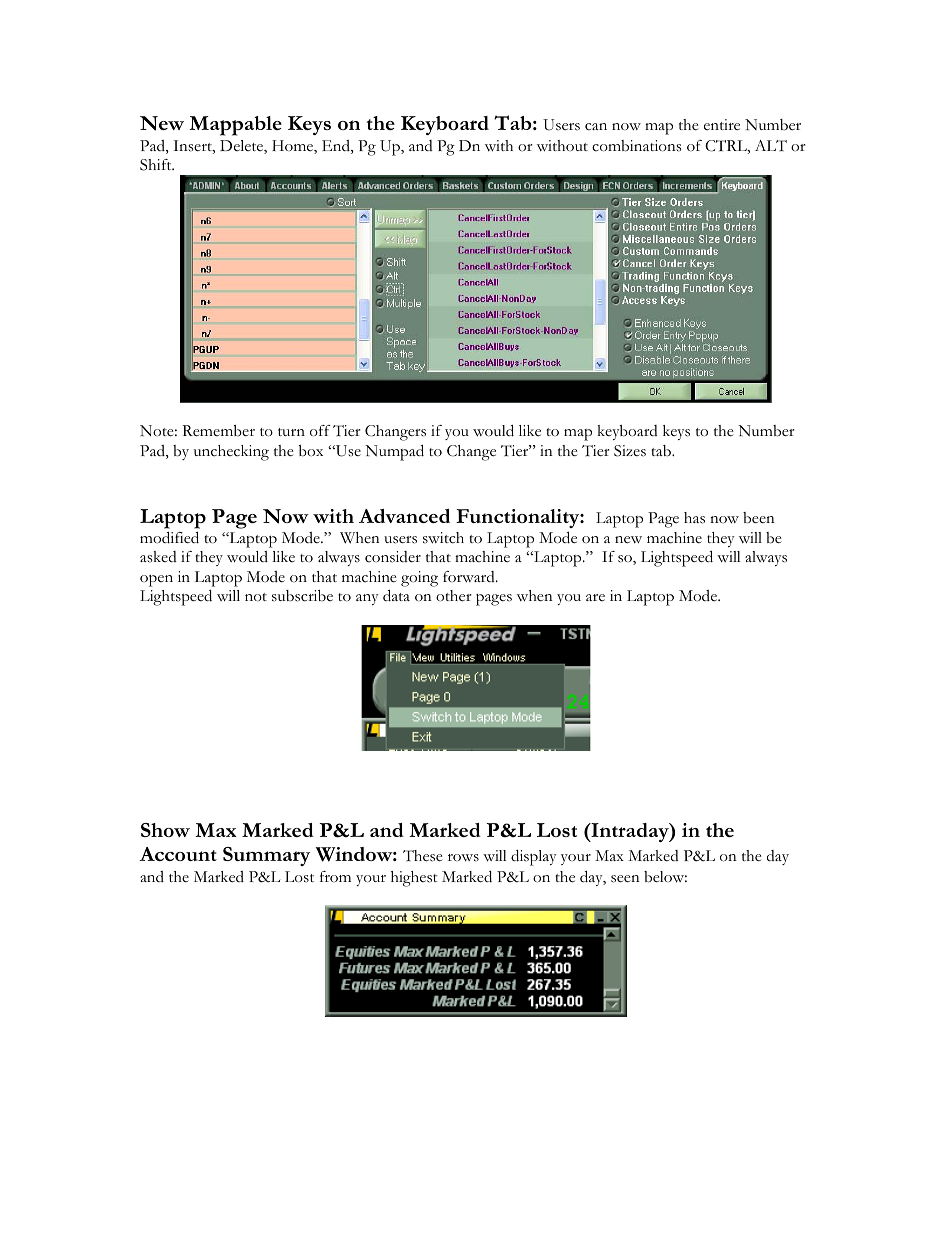 The width and height of the image is (952, 1233). What do you see at coordinates (694, 518) in the image?
I see `has` at bounding box center [694, 518].
